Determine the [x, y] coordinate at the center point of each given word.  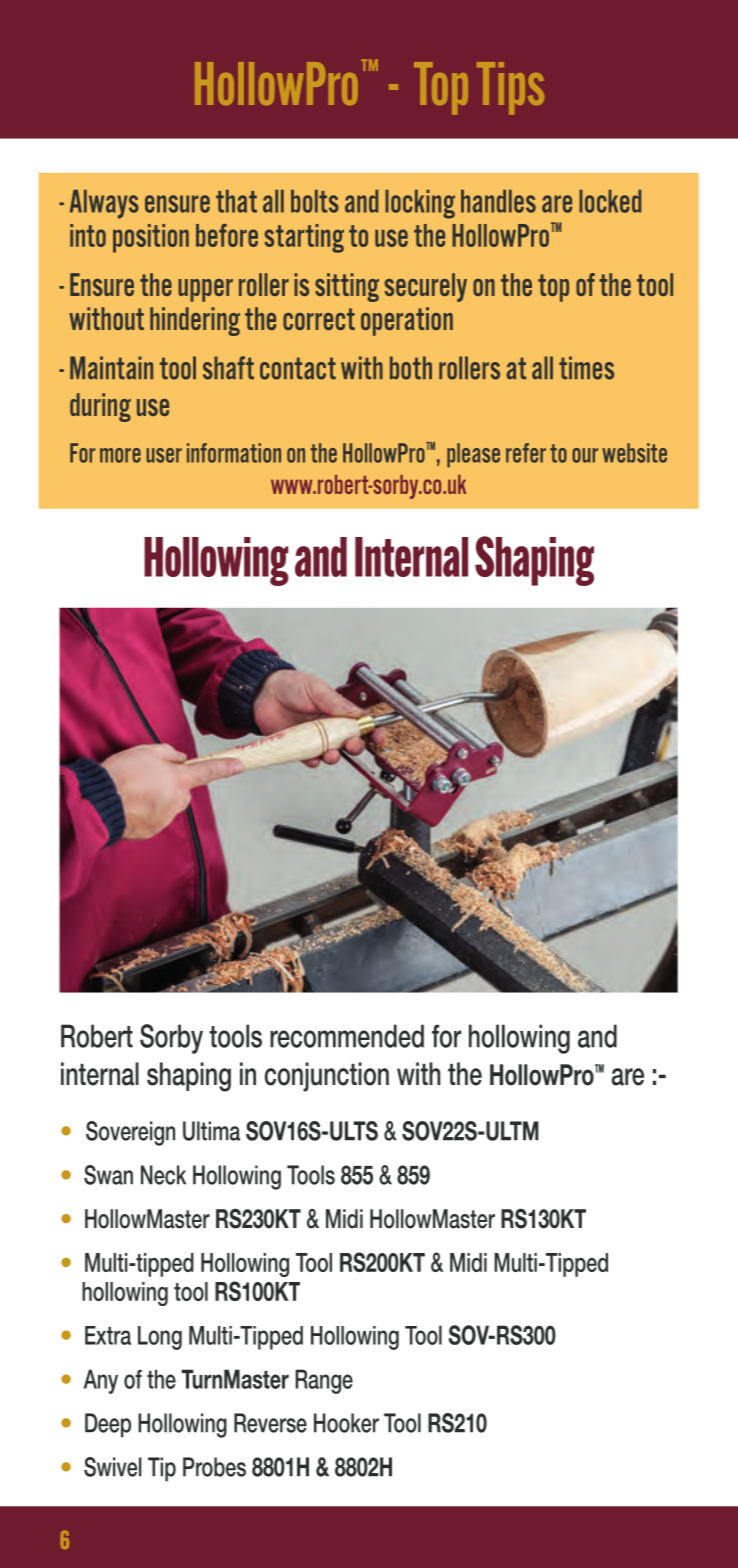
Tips [510, 88]
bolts [315, 201]
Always [104, 204]
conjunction [327, 1077]
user [164, 455]
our [585, 455]
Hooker [346, 1423]
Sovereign [130, 1133]
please [473, 455]
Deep [108, 1425]
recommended [347, 1036]
